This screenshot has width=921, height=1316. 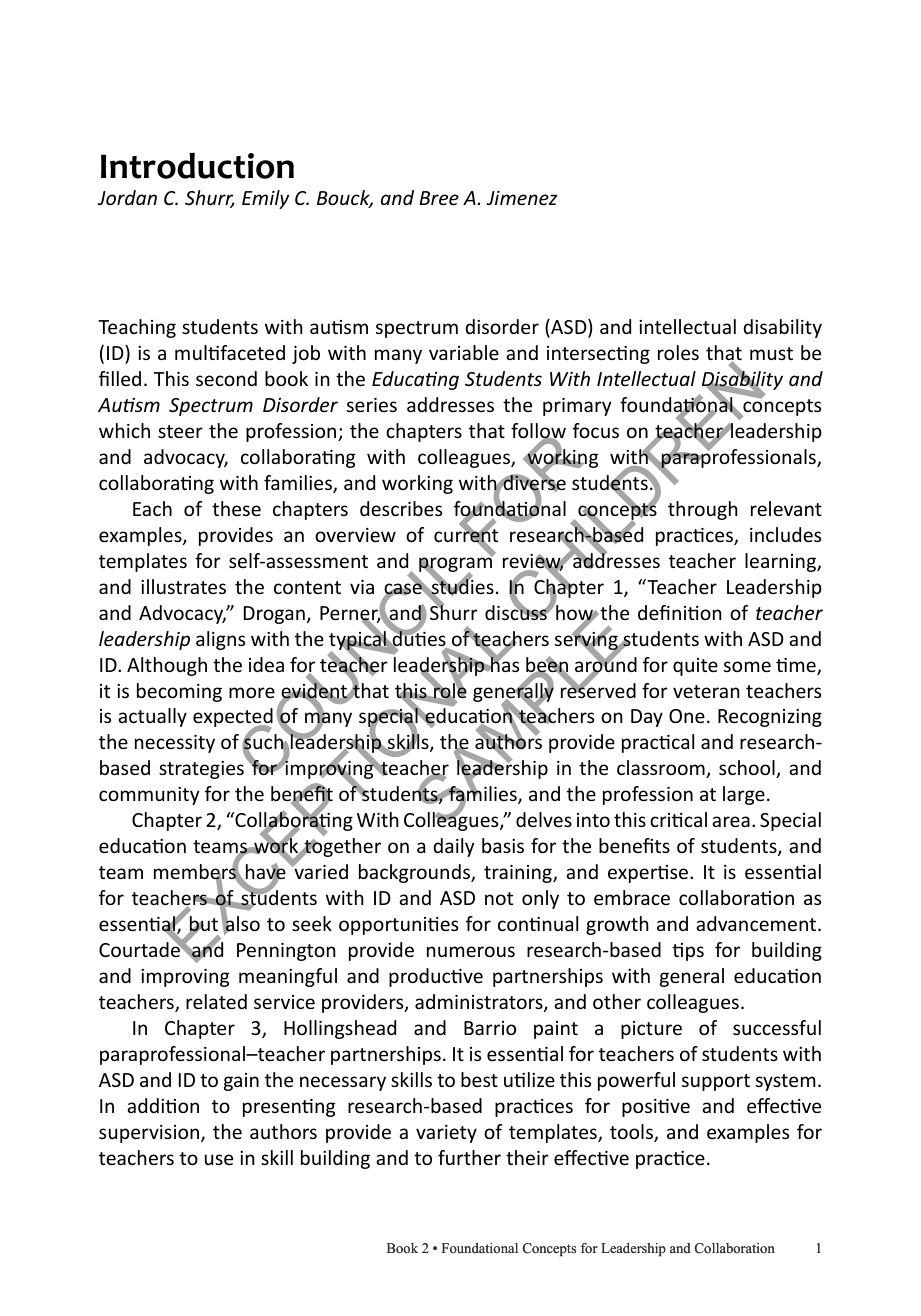 What do you see at coordinates (197, 165) in the screenshot?
I see `Introduction` at bounding box center [197, 165].
